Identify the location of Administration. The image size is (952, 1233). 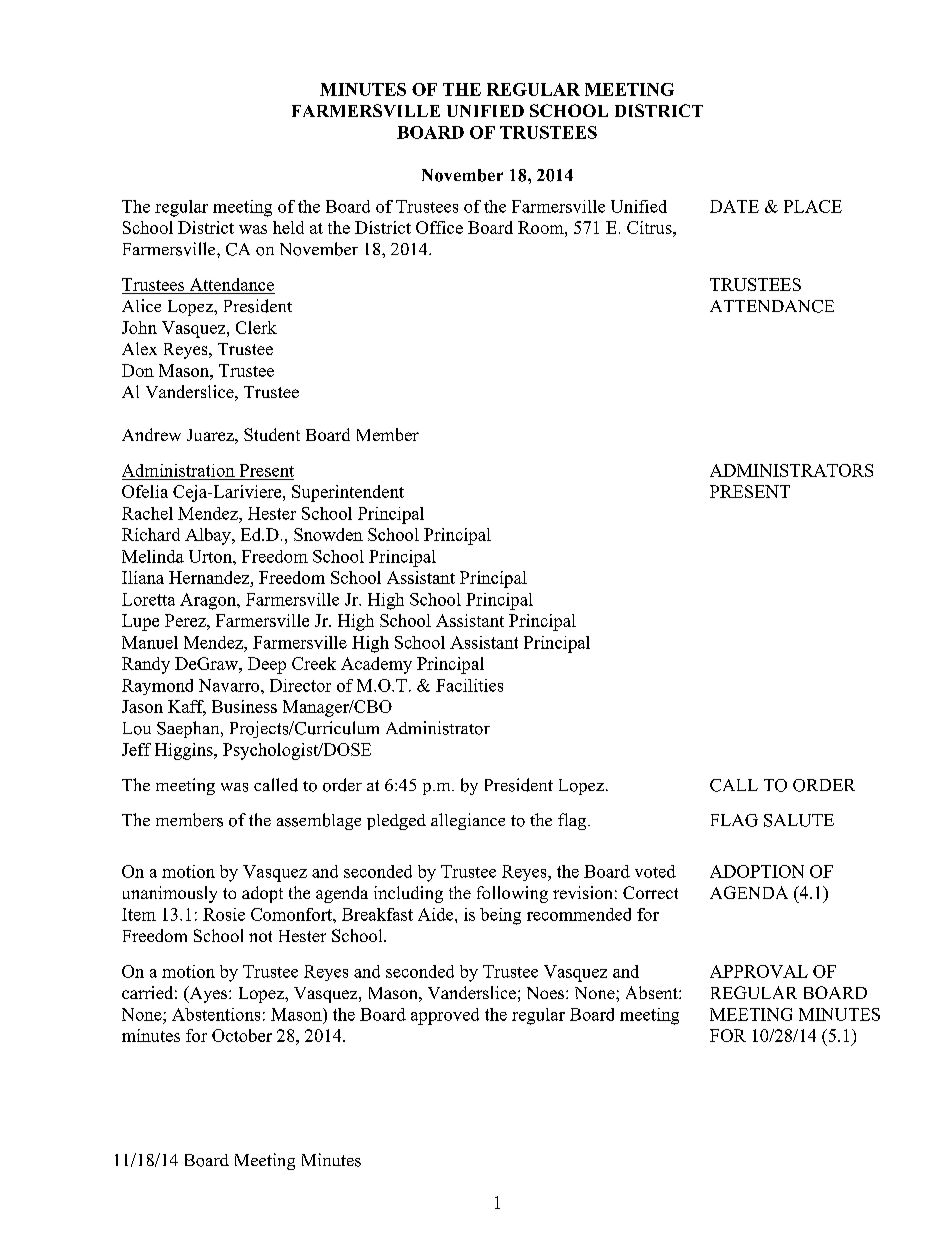
(178, 470).
